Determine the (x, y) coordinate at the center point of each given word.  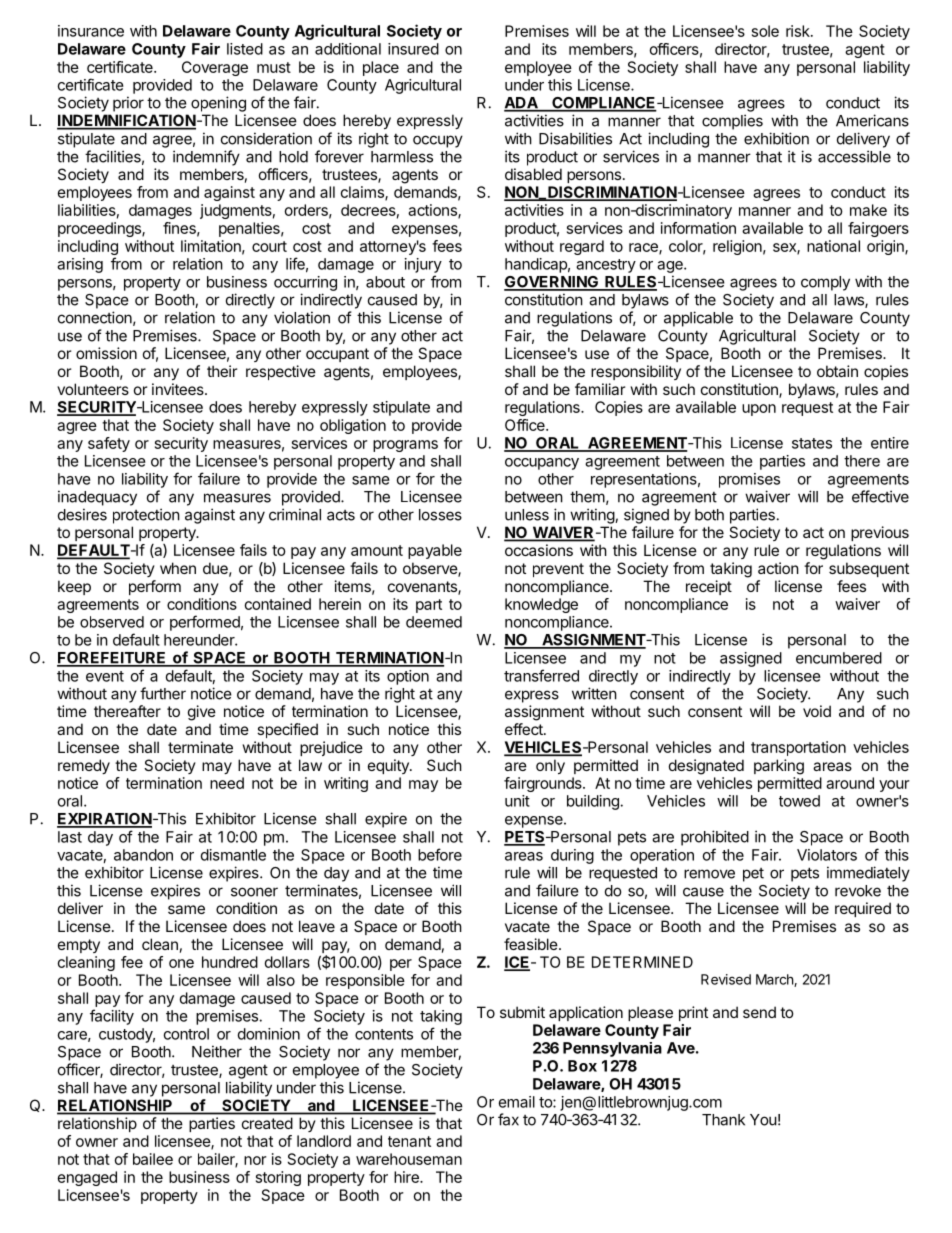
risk (799, 31)
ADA (522, 104)
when (178, 568)
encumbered (839, 658)
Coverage (215, 68)
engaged (87, 1178)
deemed (434, 622)
